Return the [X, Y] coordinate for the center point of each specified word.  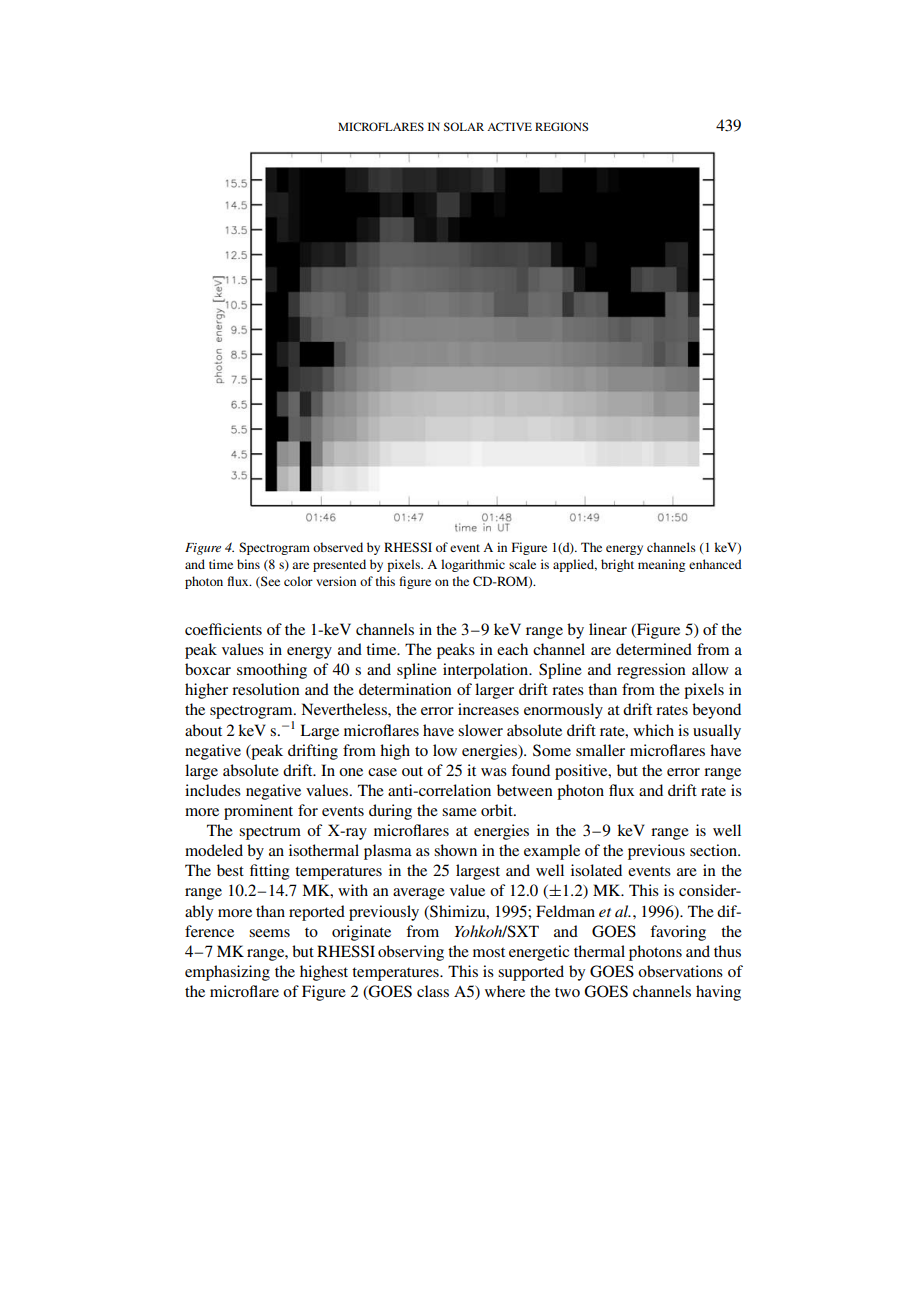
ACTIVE [509, 126]
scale [522, 564]
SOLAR [464, 126]
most [489, 952]
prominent [258, 812]
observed [338, 547]
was [494, 772]
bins [248, 564]
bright [617, 565]
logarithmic [473, 565]
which [653, 730]
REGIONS [561, 126]
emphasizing [227, 973]
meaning [661, 565]
